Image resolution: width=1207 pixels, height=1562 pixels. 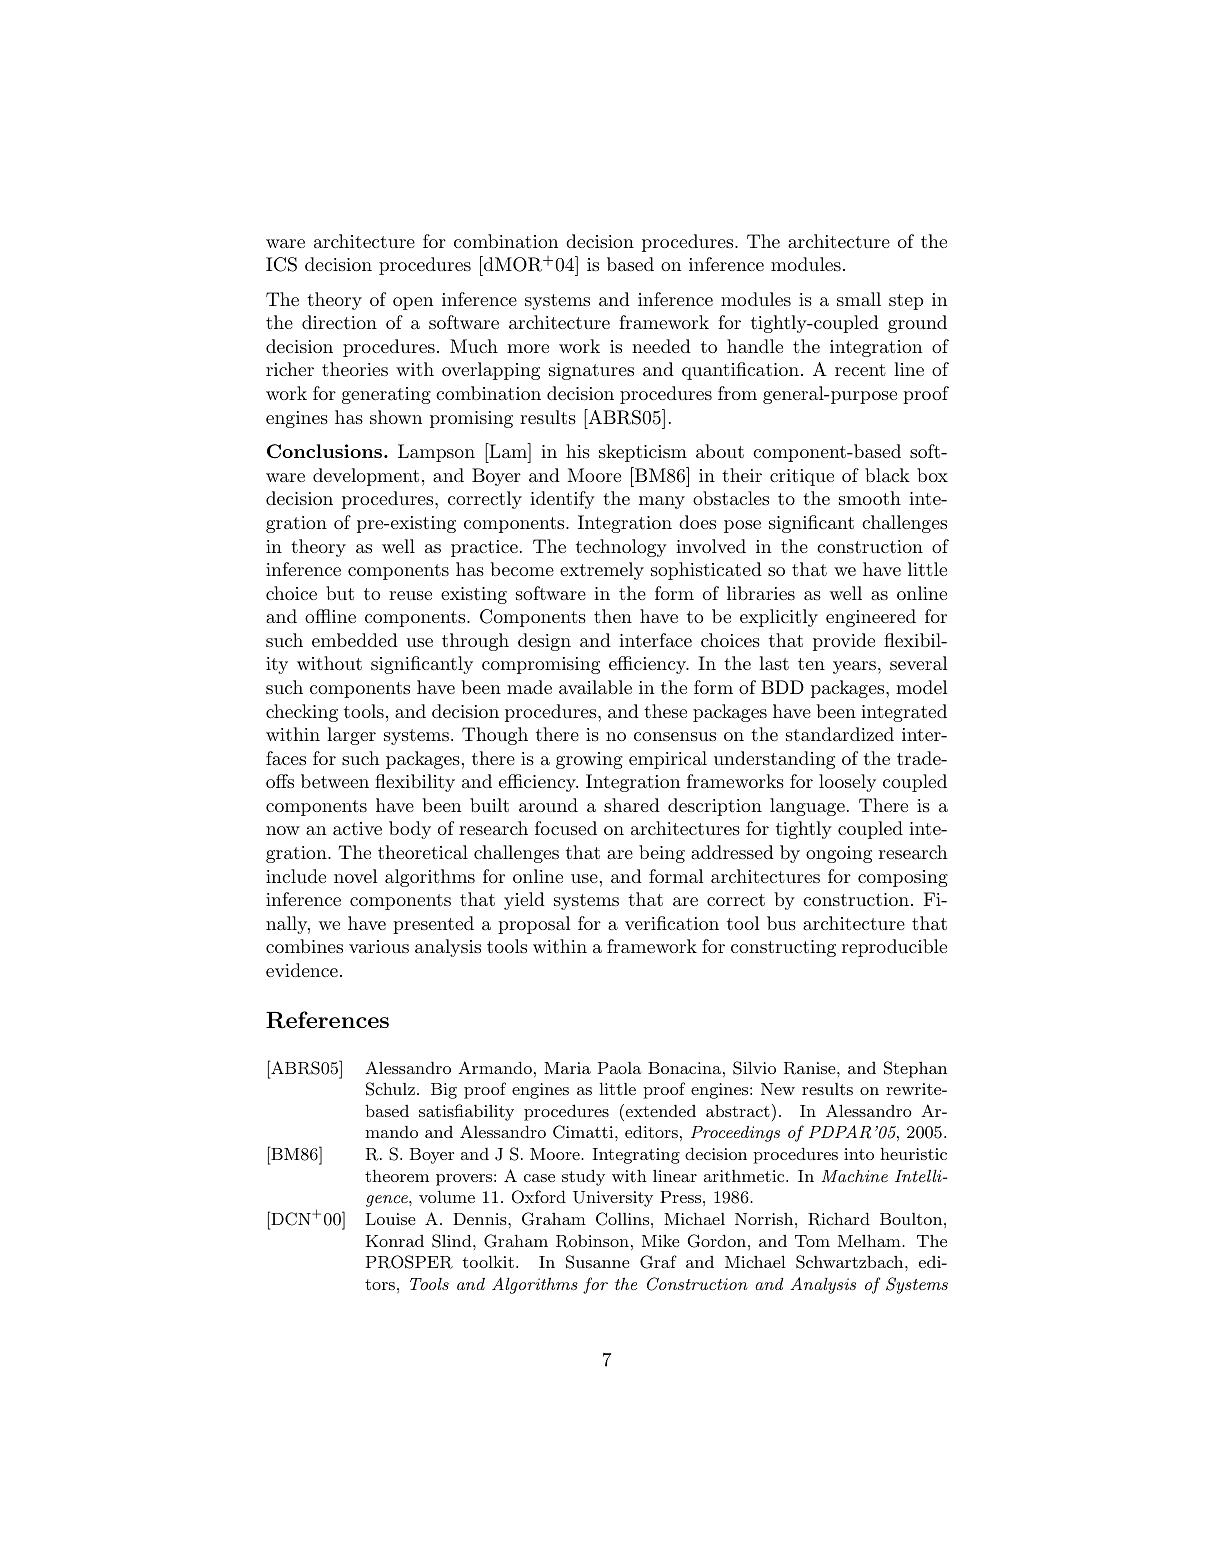 What do you see at coordinates (391, 1219) in the screenshot?
I see `Louise` at bounding box center [391, 1219].
